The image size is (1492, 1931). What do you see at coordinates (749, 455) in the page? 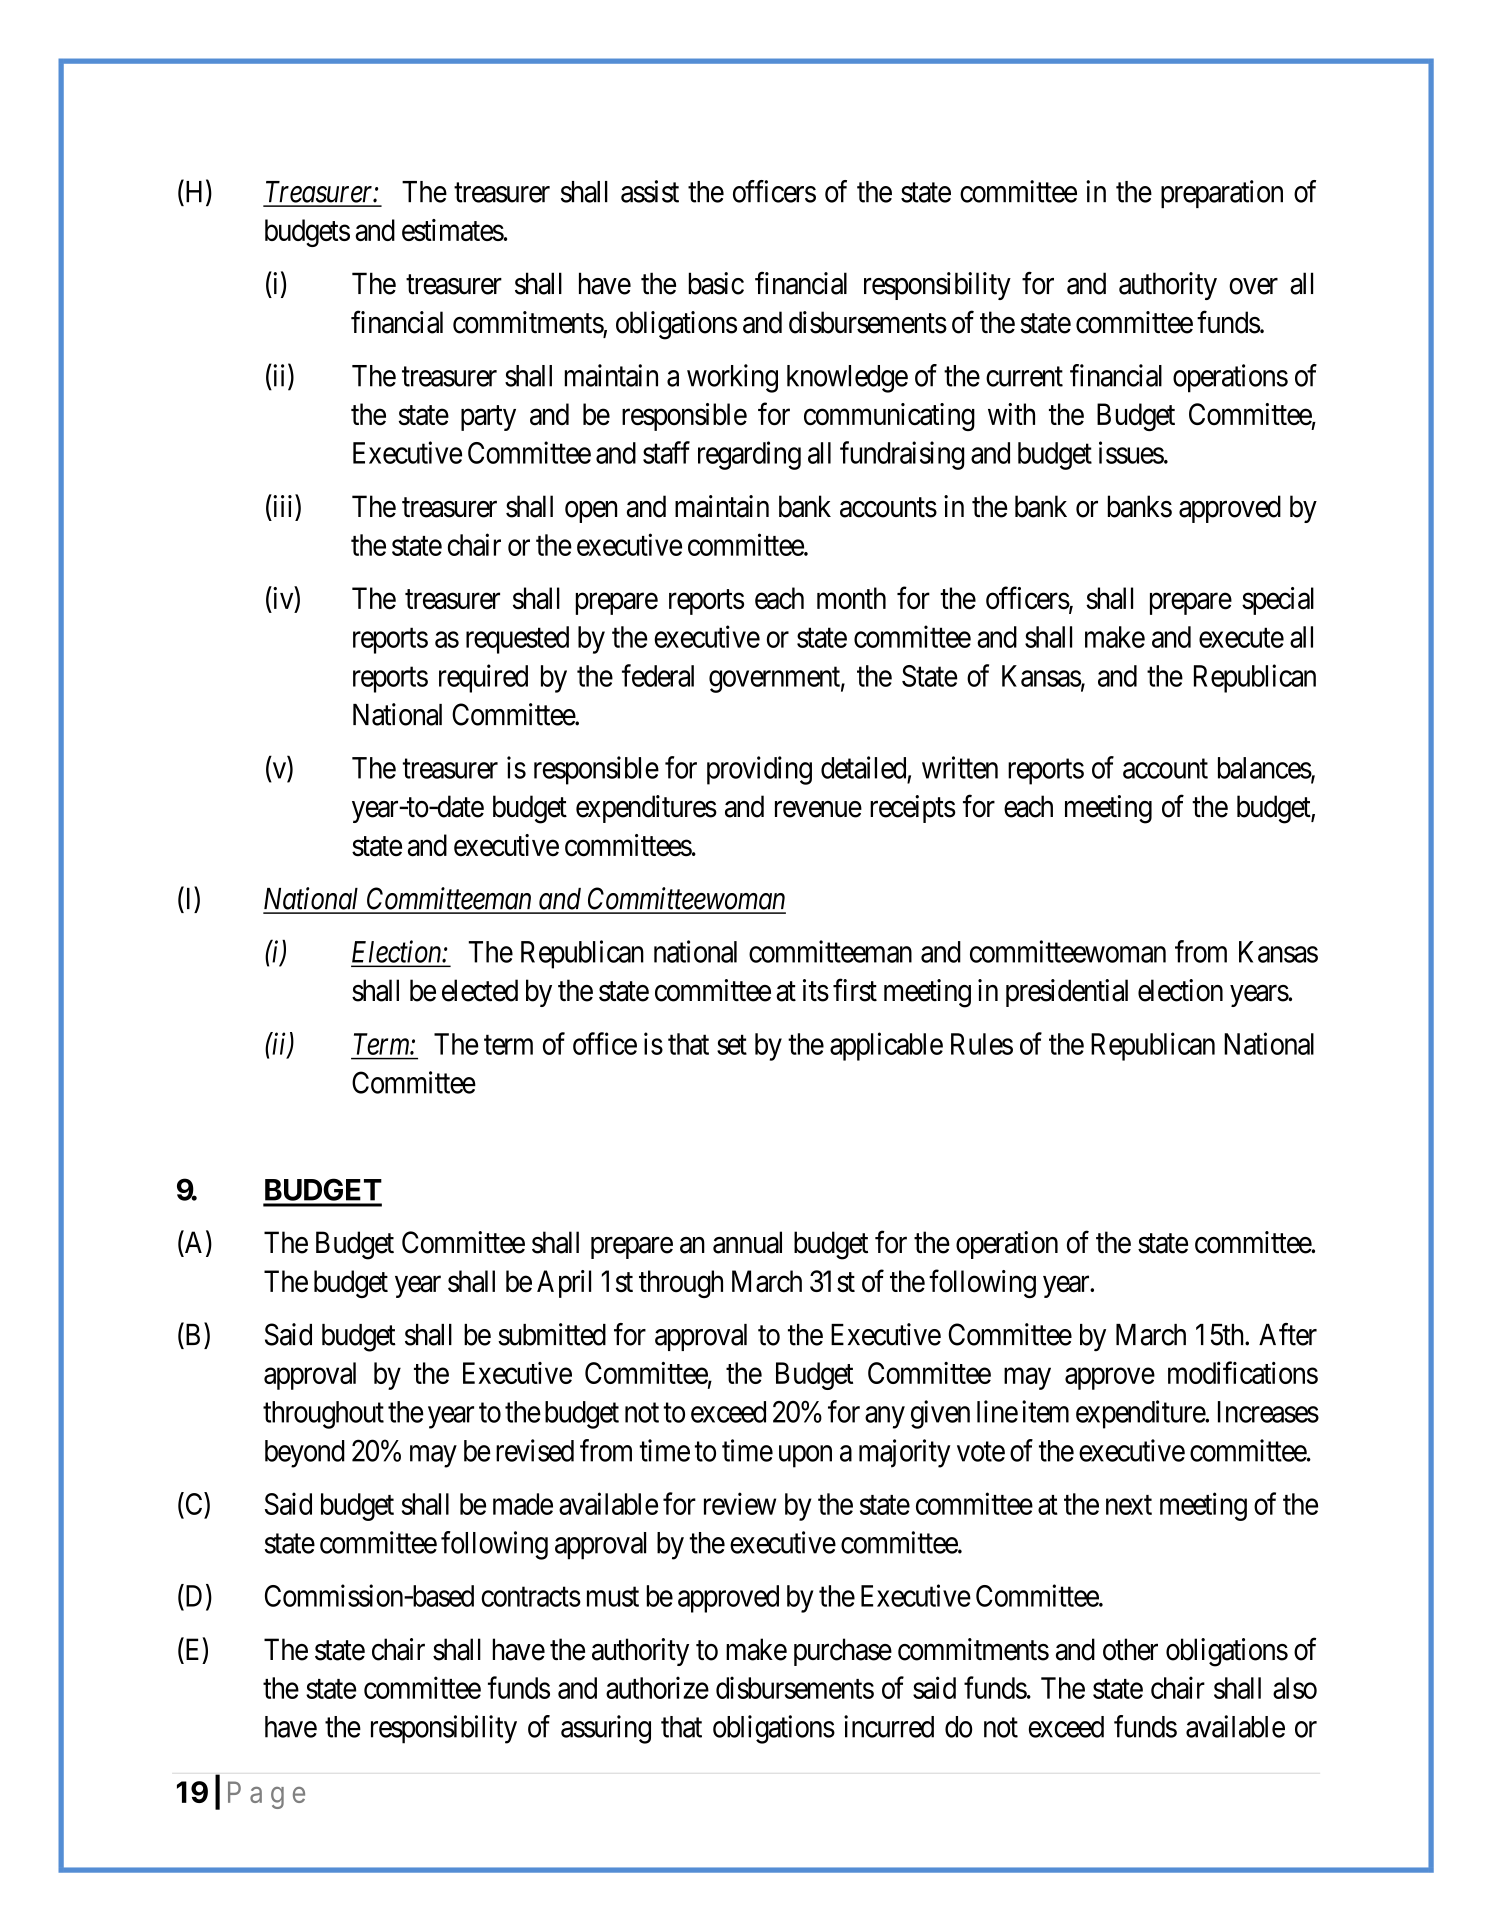
I see `regarding` at bounding box center [749, 455].
